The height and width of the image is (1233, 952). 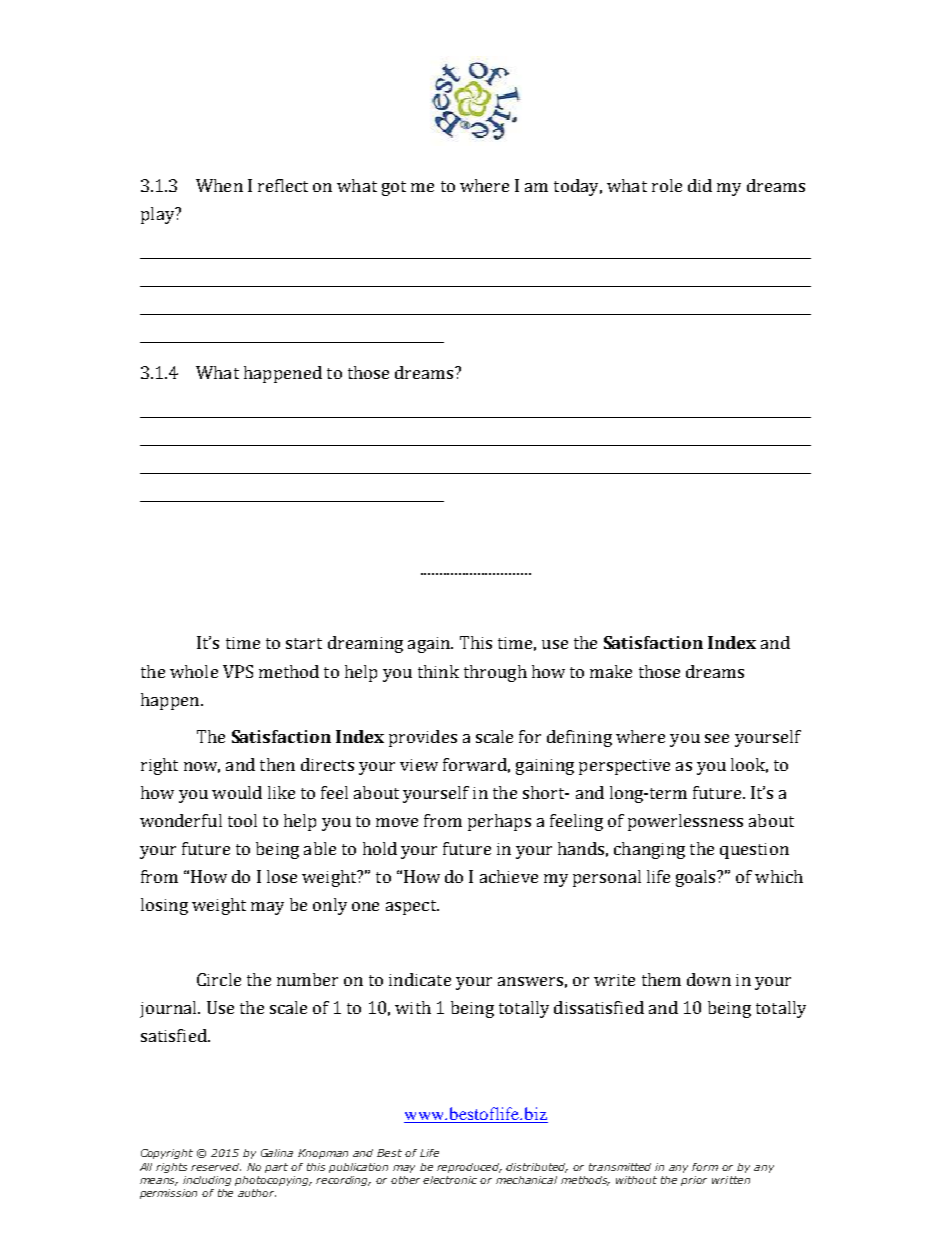 What do you see at coordinates (219, 185) in the image?
I see `When` at bounding box center [219, 185].
